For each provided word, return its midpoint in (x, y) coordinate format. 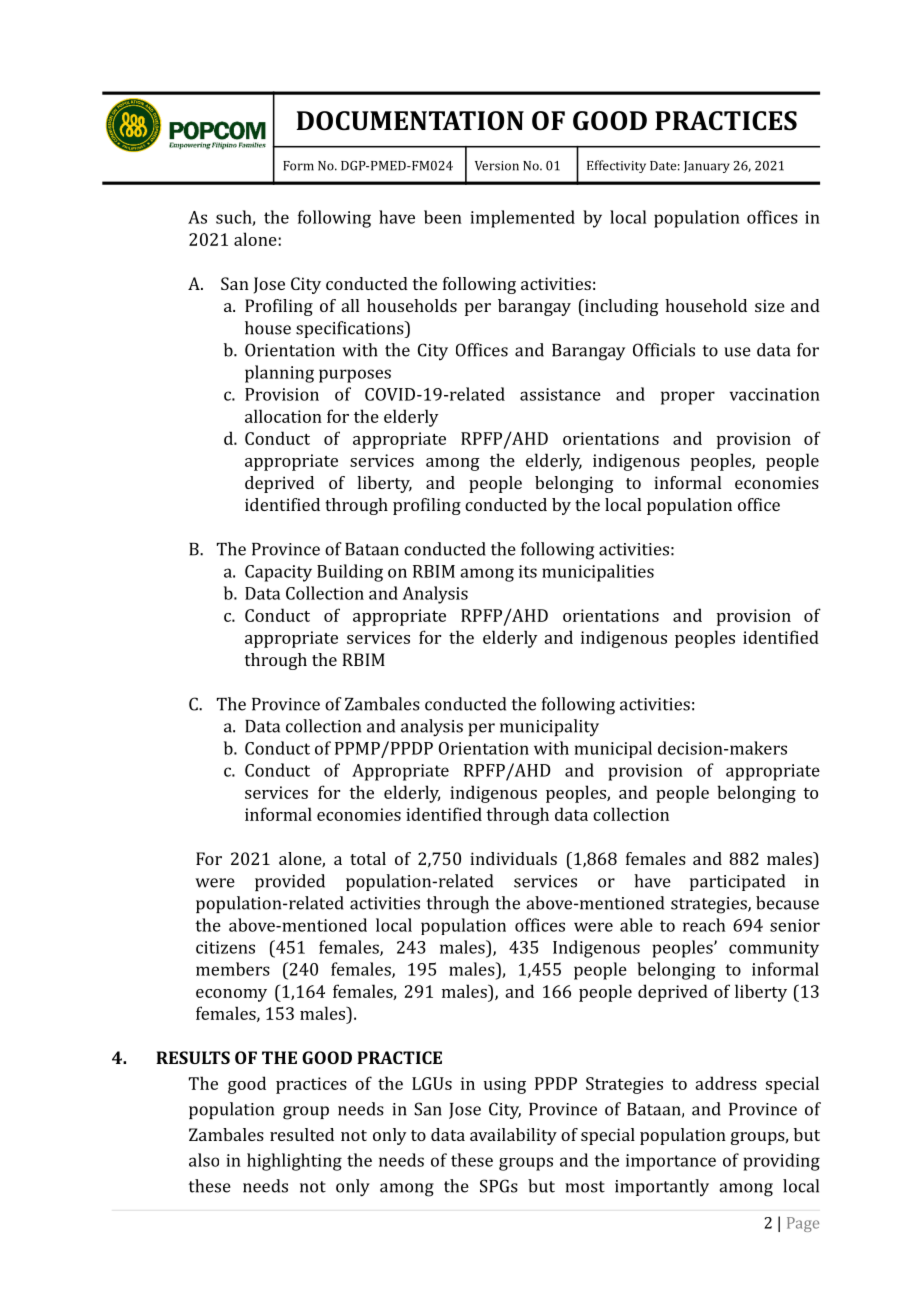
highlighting (294, 1162)
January (707, 167)
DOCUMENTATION (410, 121)
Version (497, 166)
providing (781, 1162)
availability (513, 1136)
